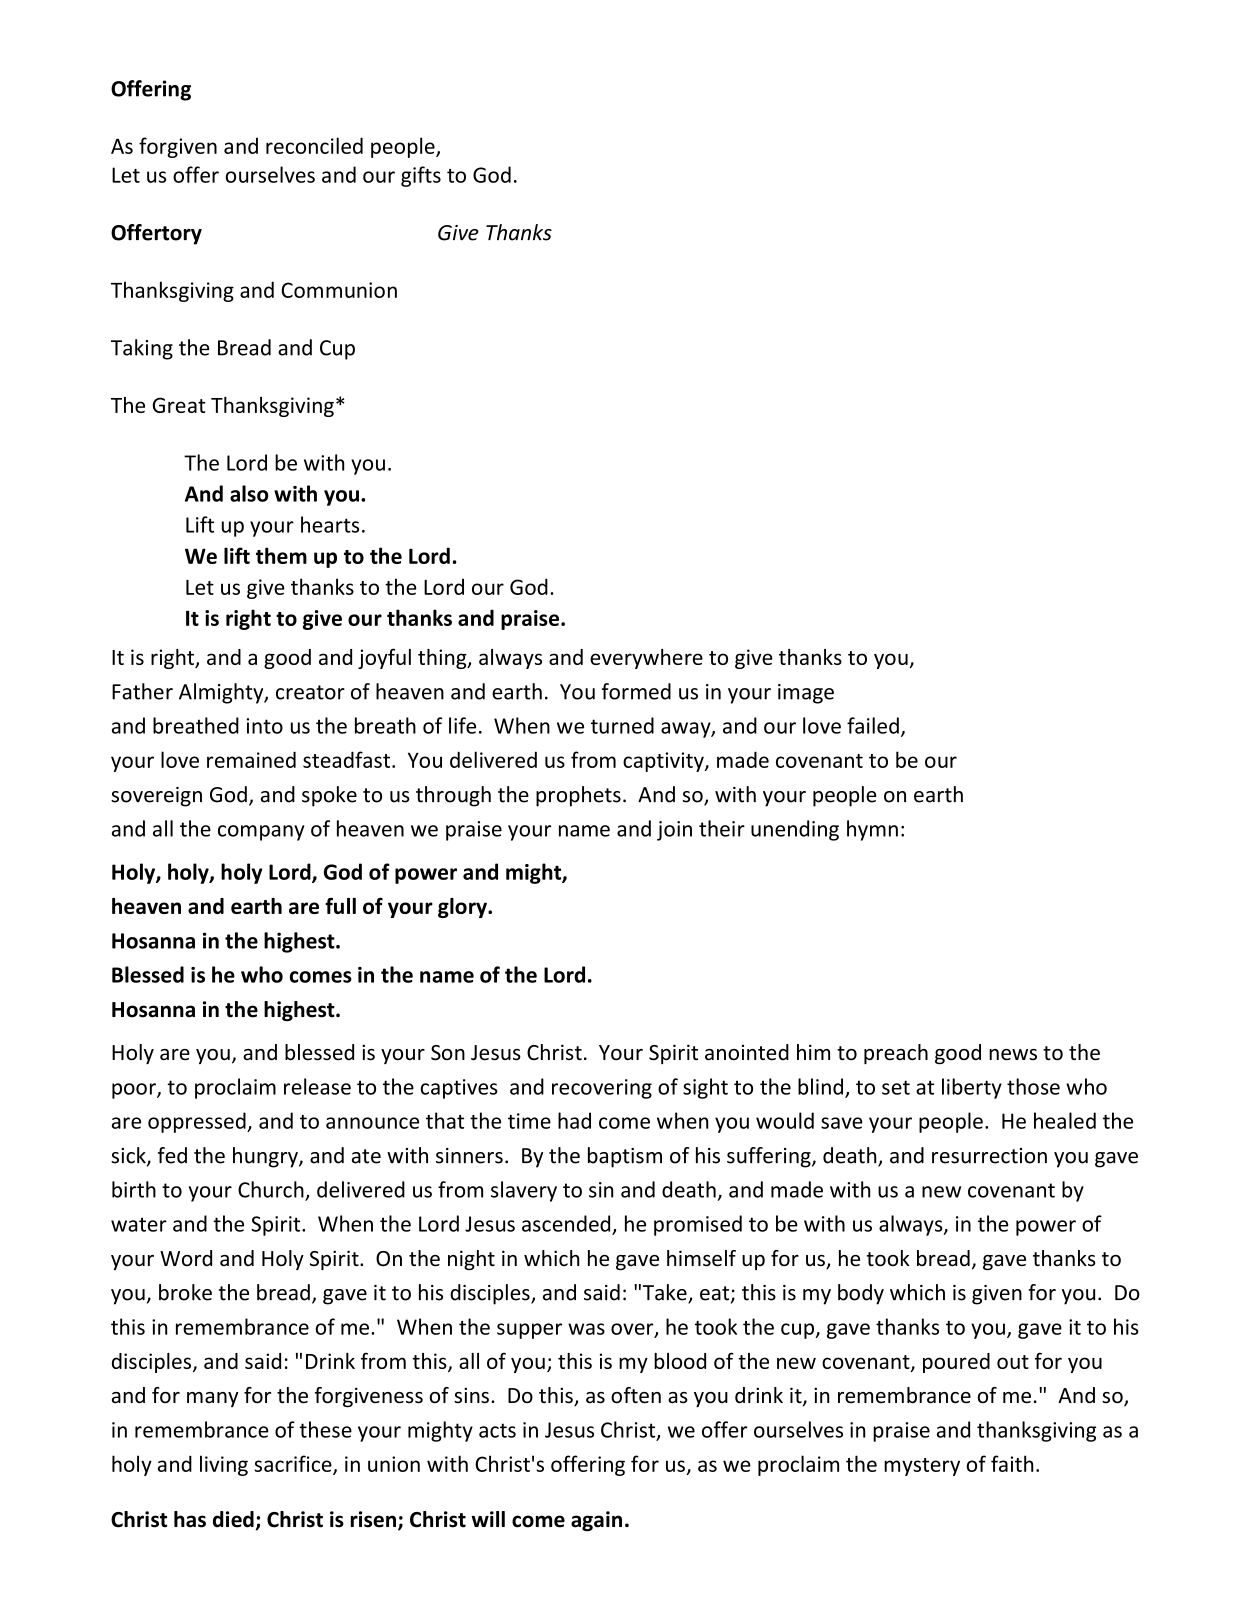 The image size is (1255, 1624). I want to click on reconciled, so click(314, 145).
